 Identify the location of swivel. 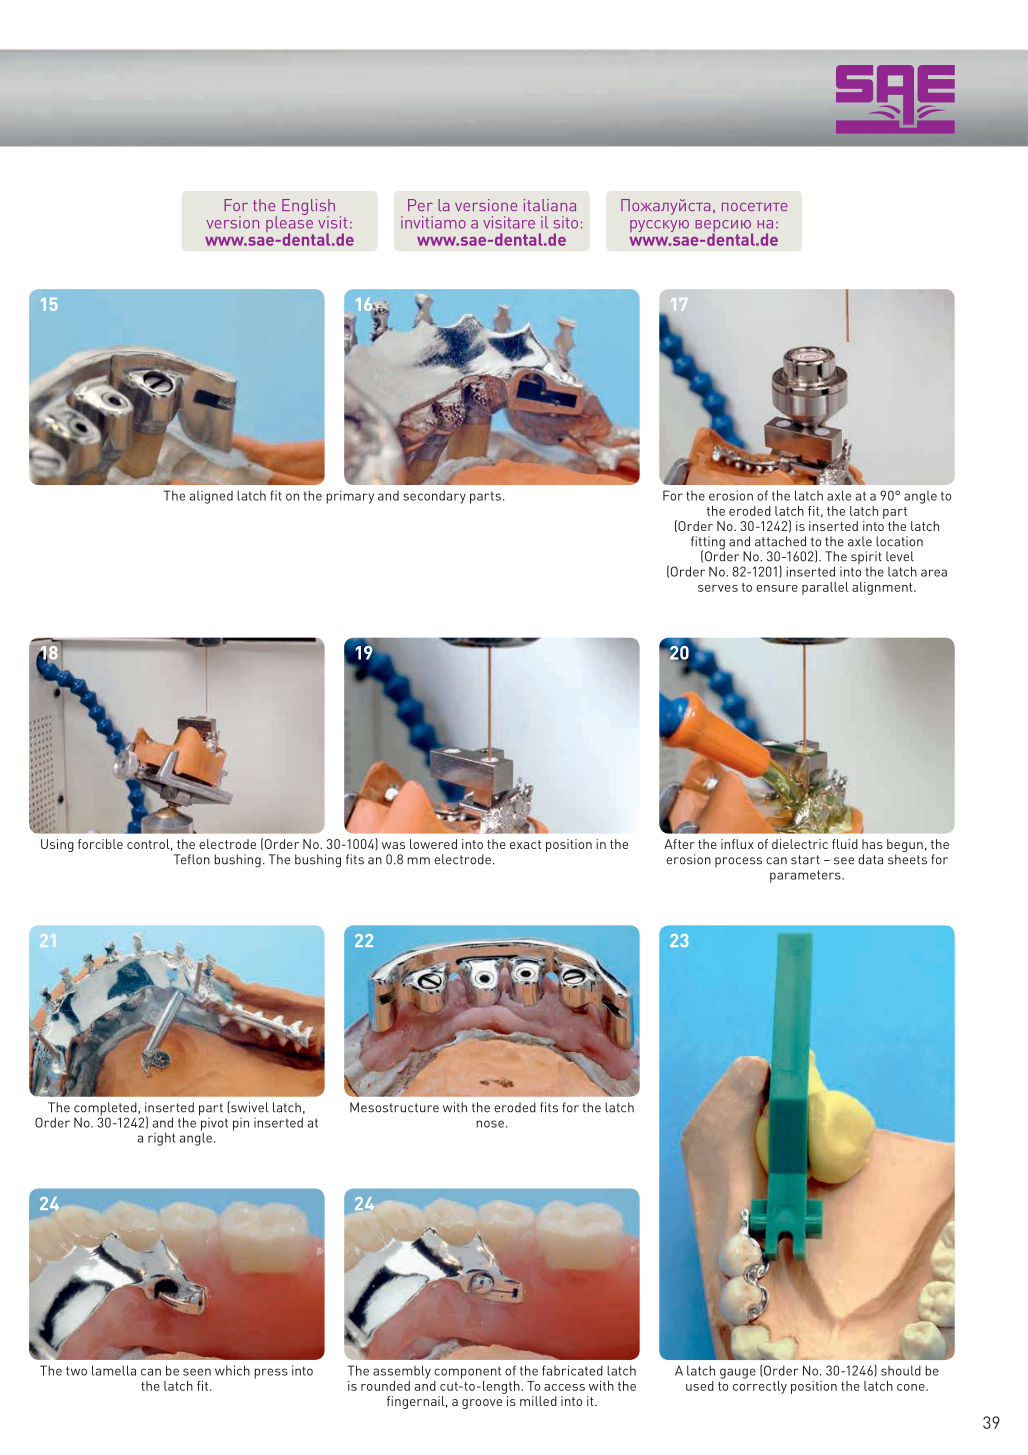
(249, 1107).
